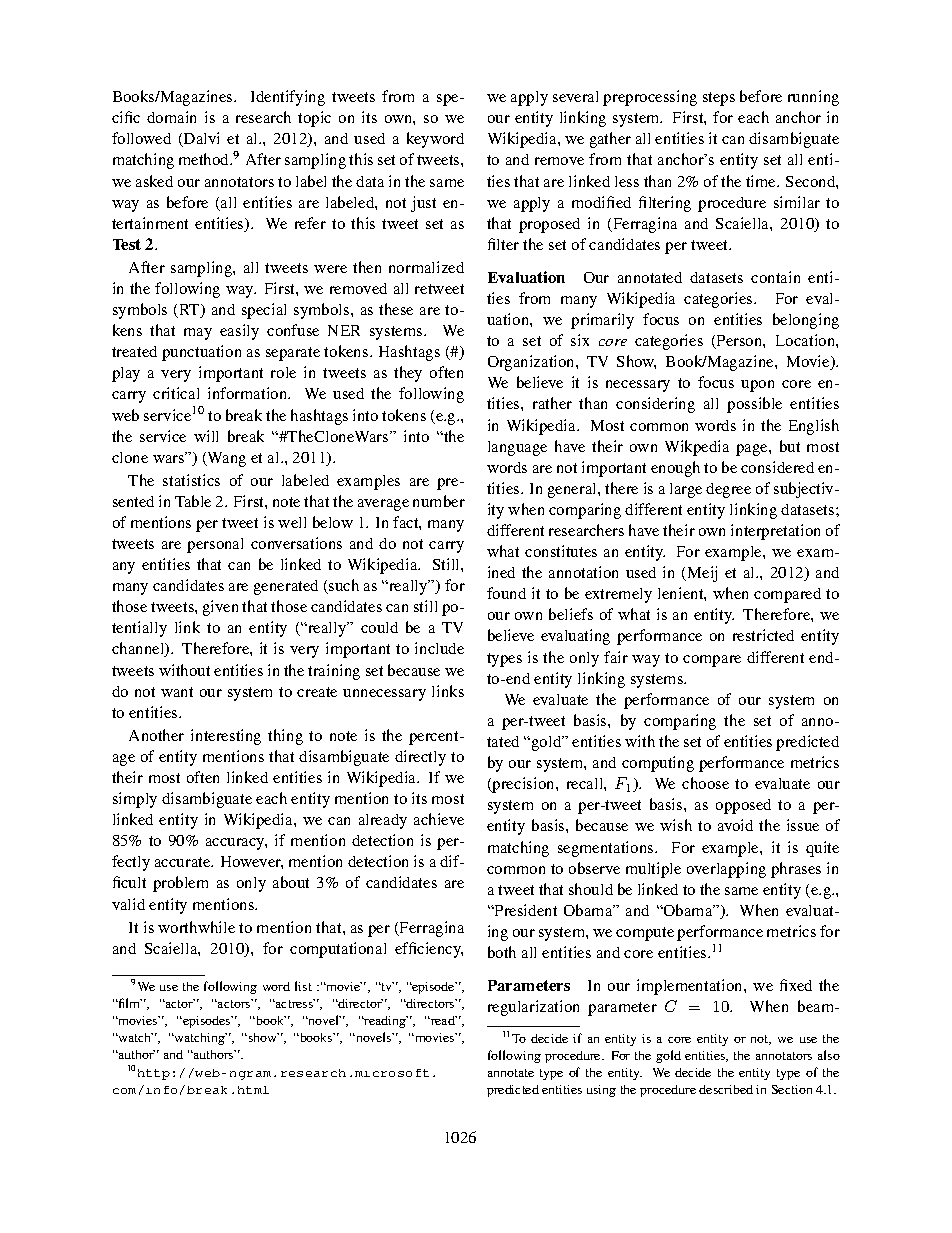 The height and width of the image is (1233, 952). Describe the element at coordinates (141, 138) in the image. I see `followed` at that location.
